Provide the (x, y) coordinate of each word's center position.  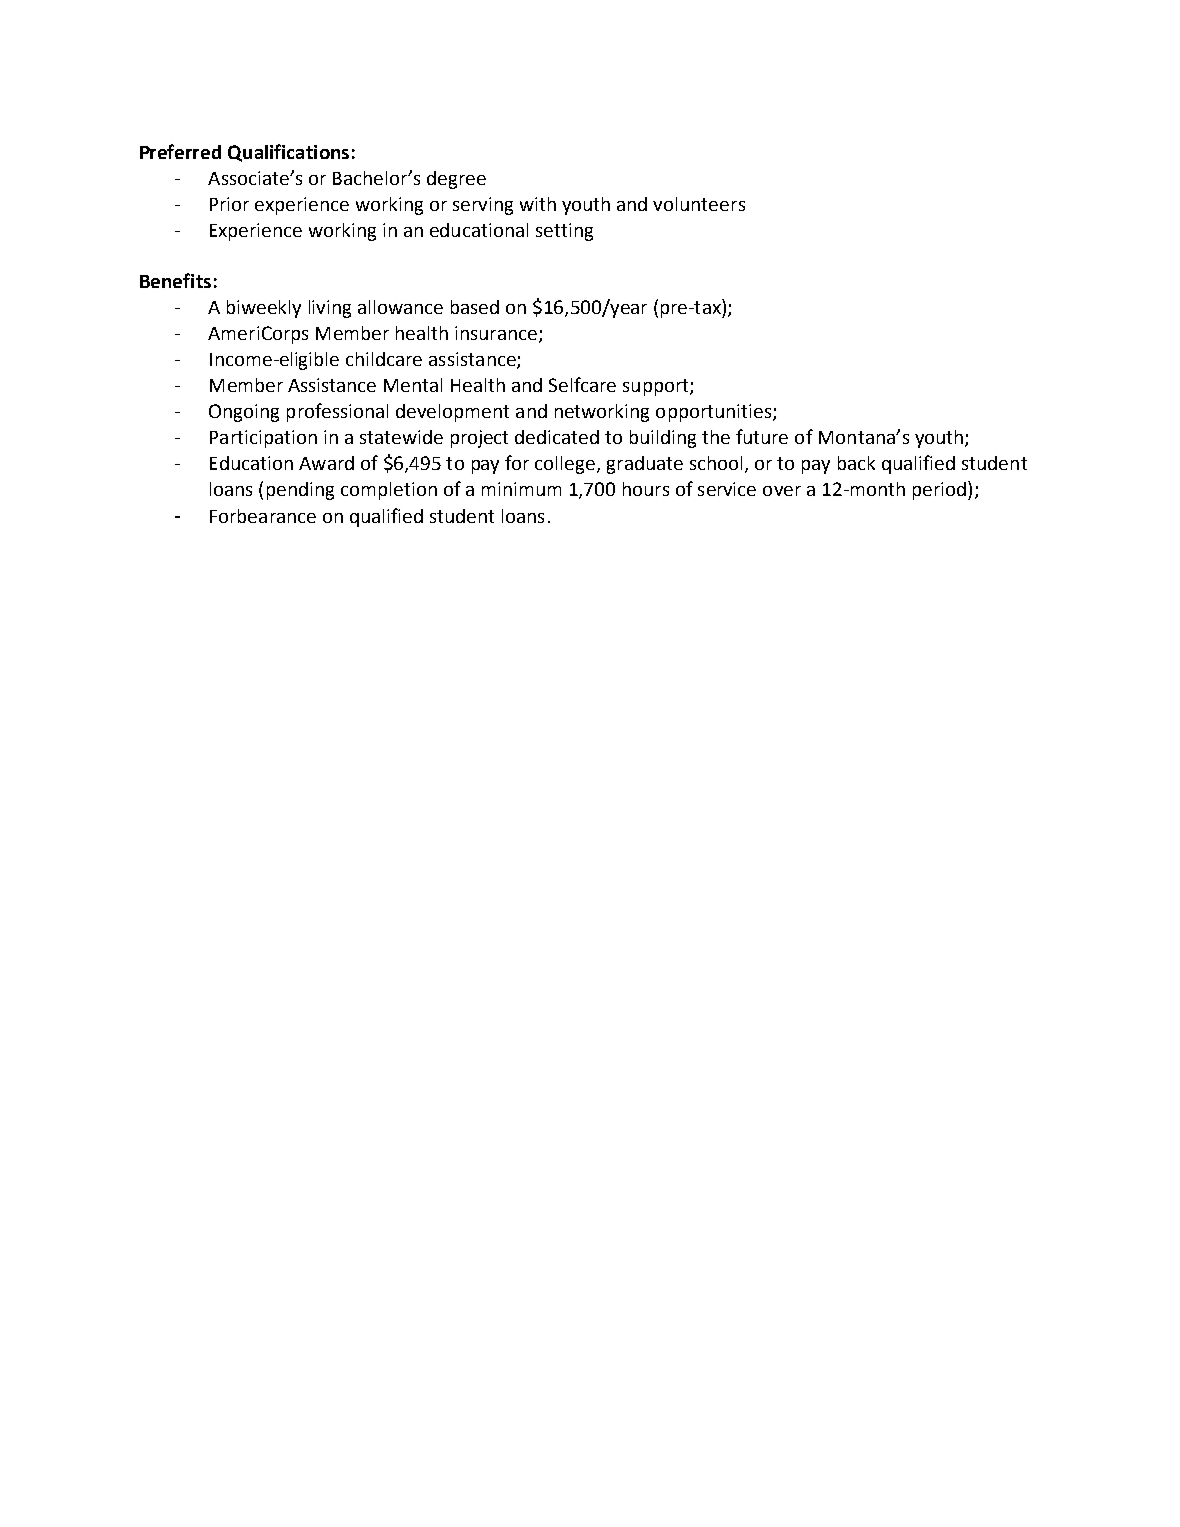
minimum (521, 489)
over (782, 491)
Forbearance (263, 516)
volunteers (699, 204)
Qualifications (288, 153)
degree (456, 180)
